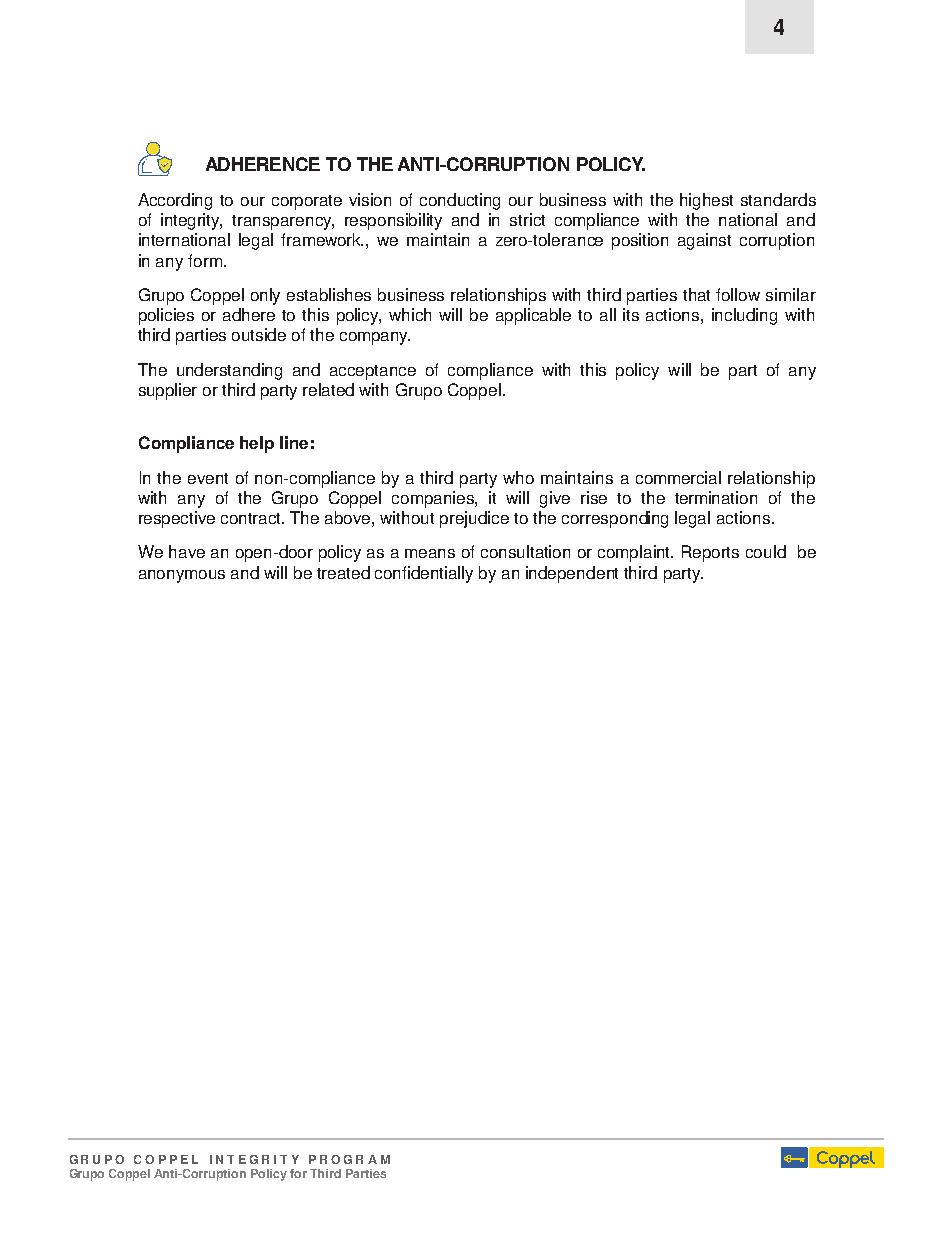 This screenshot has height=1233, width=952. Describe the element at coordinates (706, 201) in the screenshot. I see `highest` at that location.
